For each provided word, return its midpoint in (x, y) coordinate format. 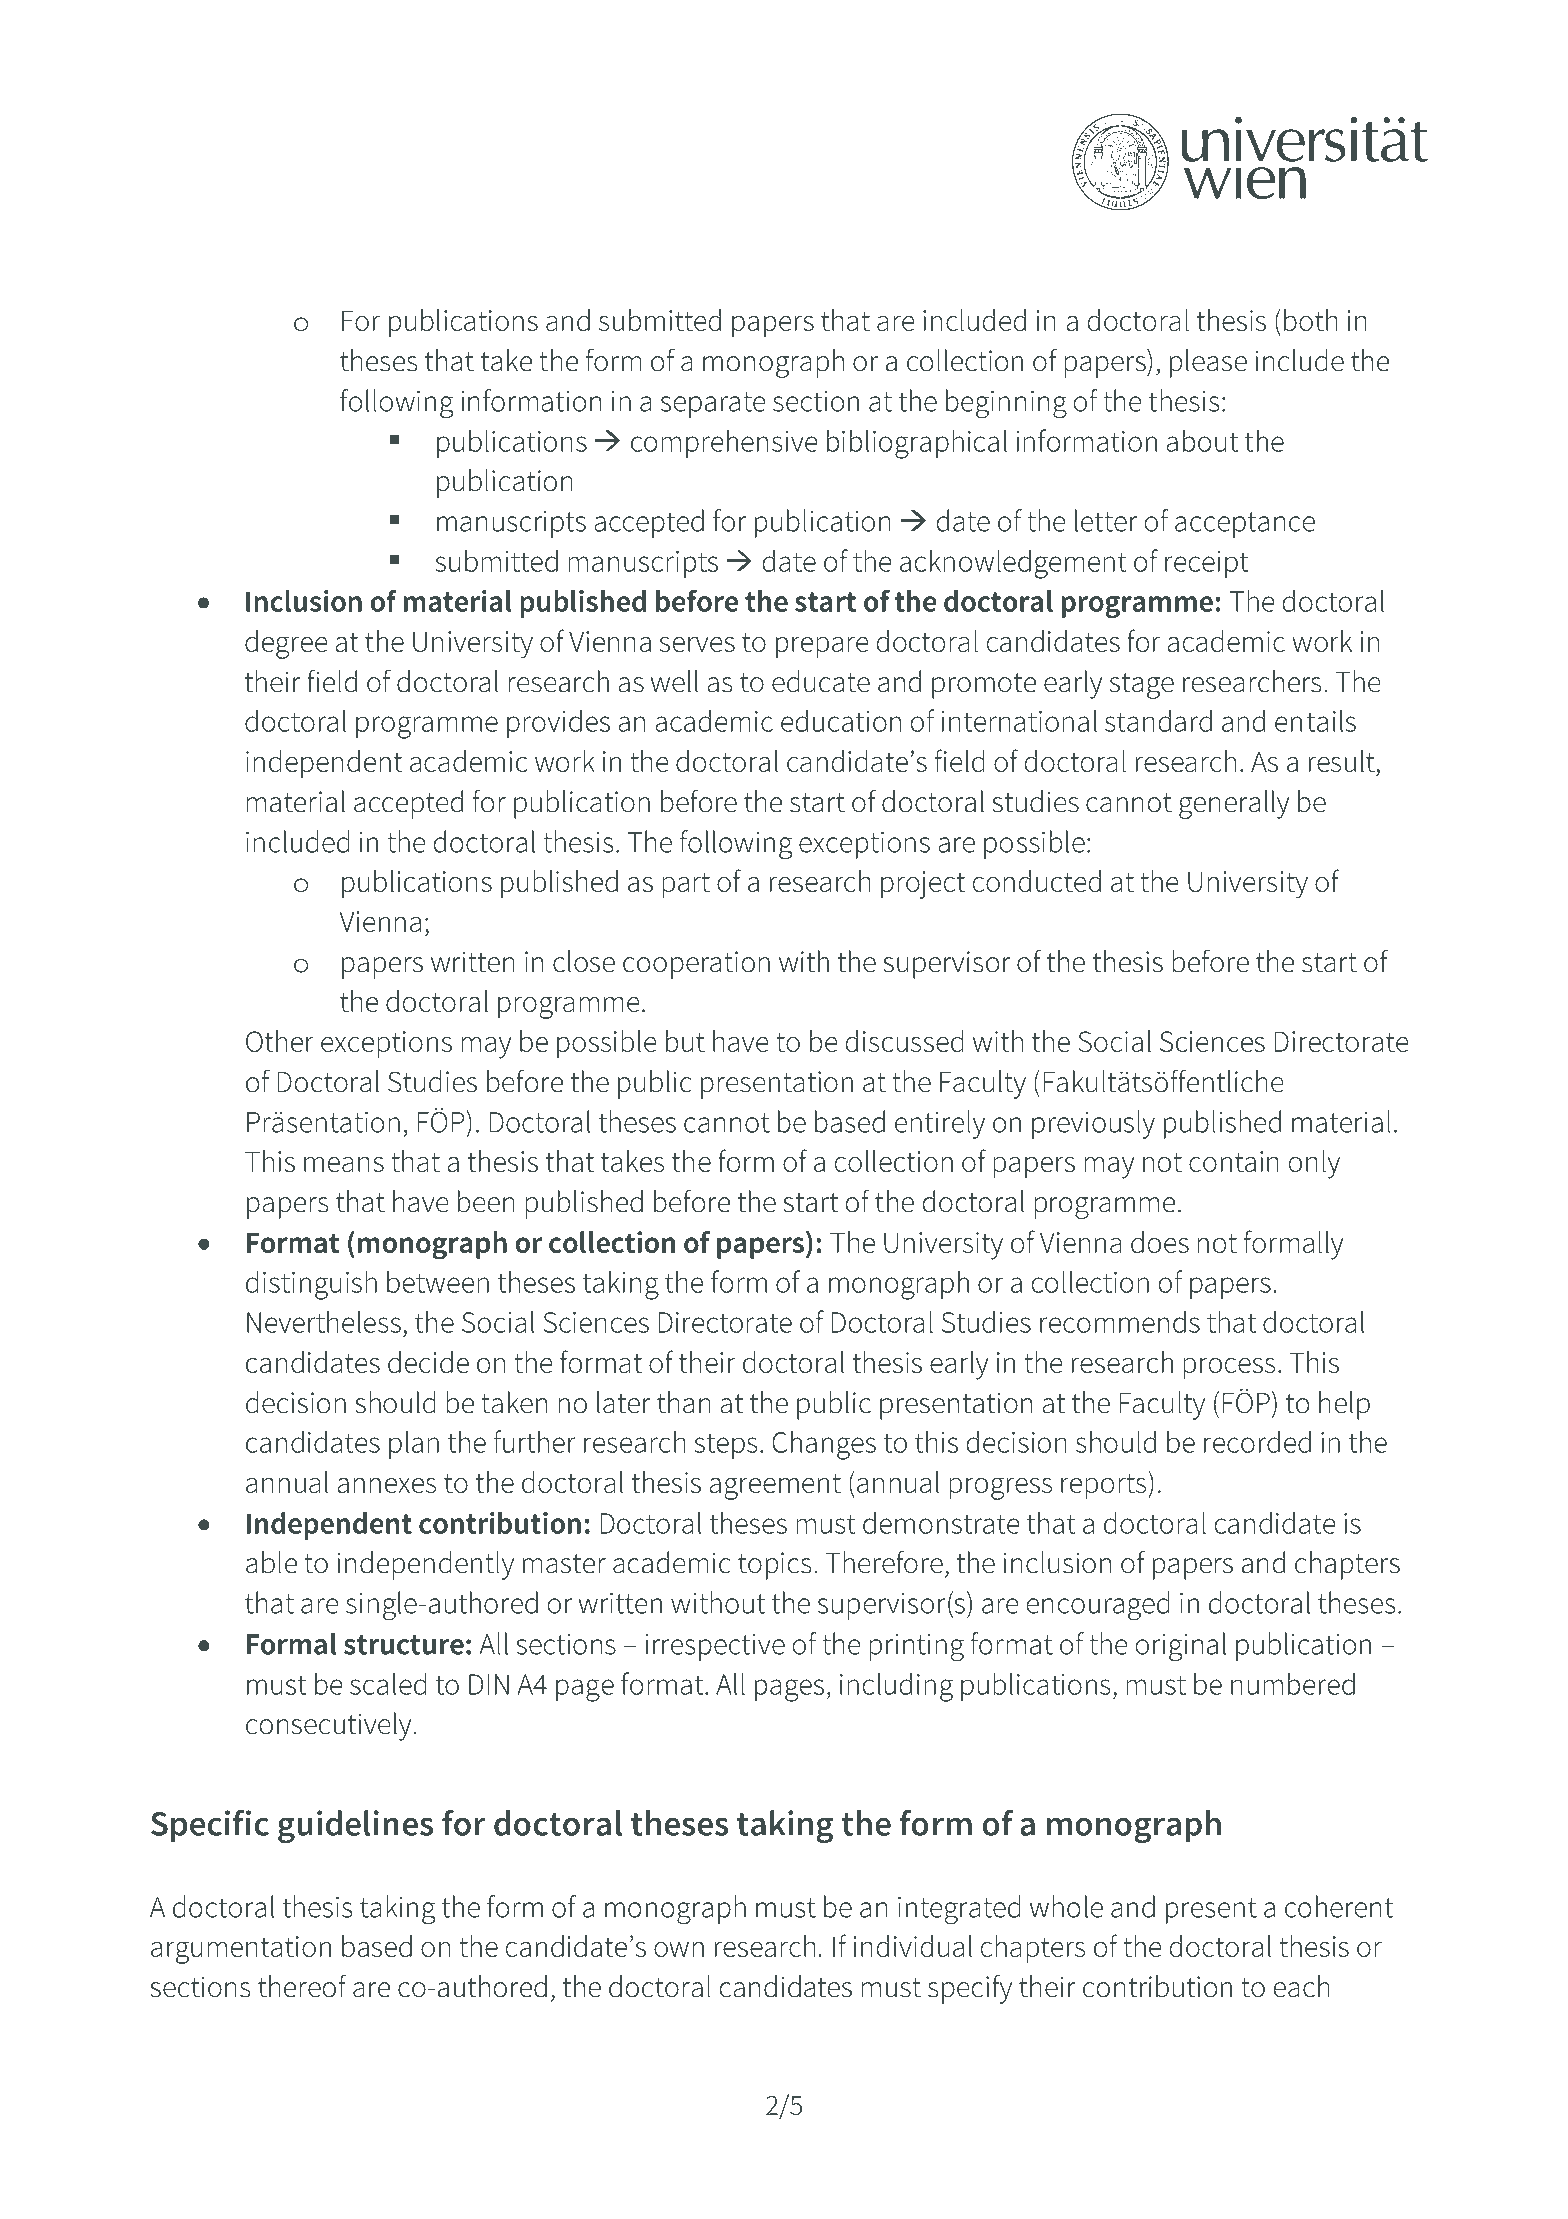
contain (1234, 1161)
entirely (940, 1124)
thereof (302, 1986)
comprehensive (724, 443)
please (1208, 363)
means (344, 1164)
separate (713, 405)
